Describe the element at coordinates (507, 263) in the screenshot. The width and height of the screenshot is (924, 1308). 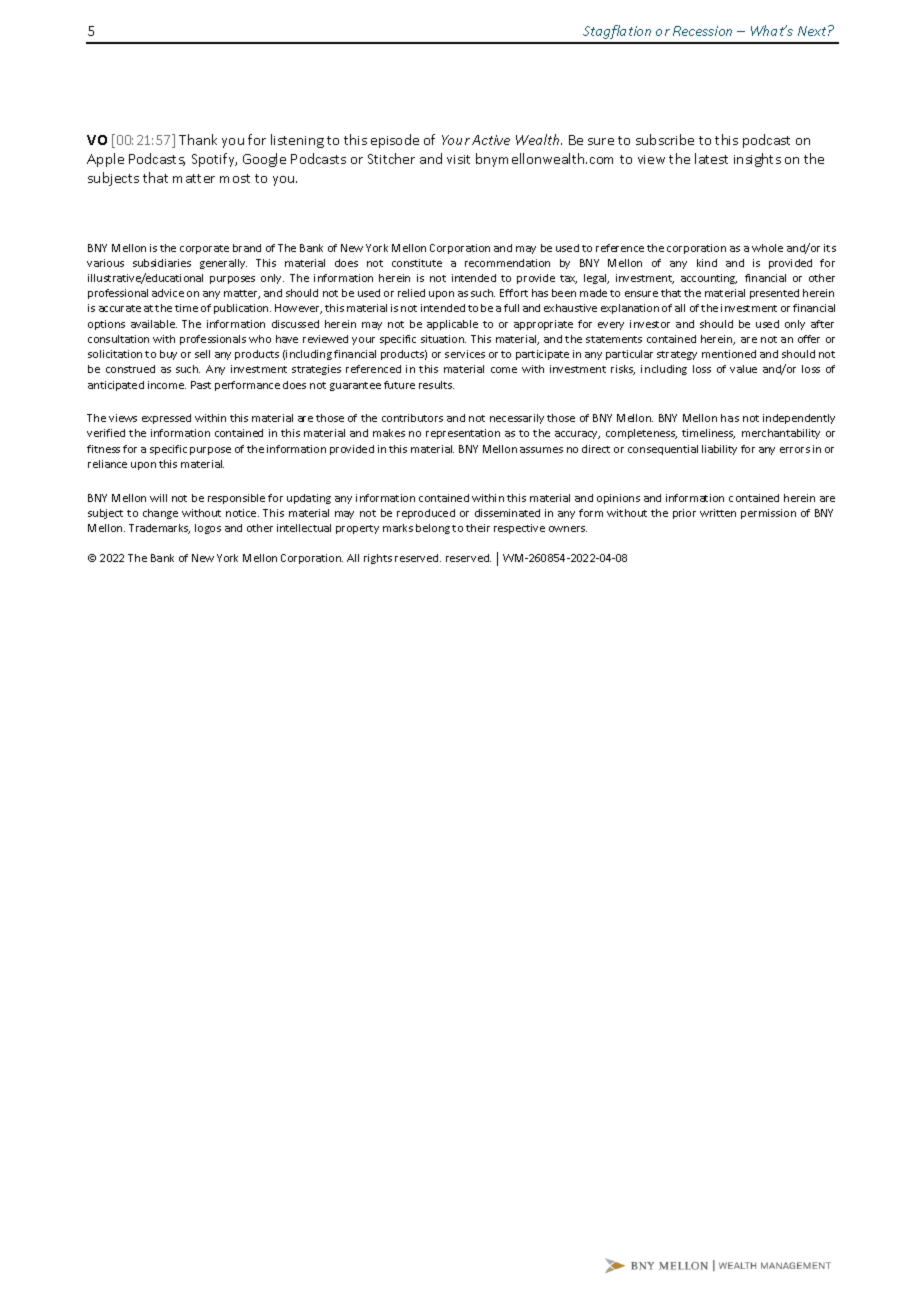
I see `recommendation` at that location.
